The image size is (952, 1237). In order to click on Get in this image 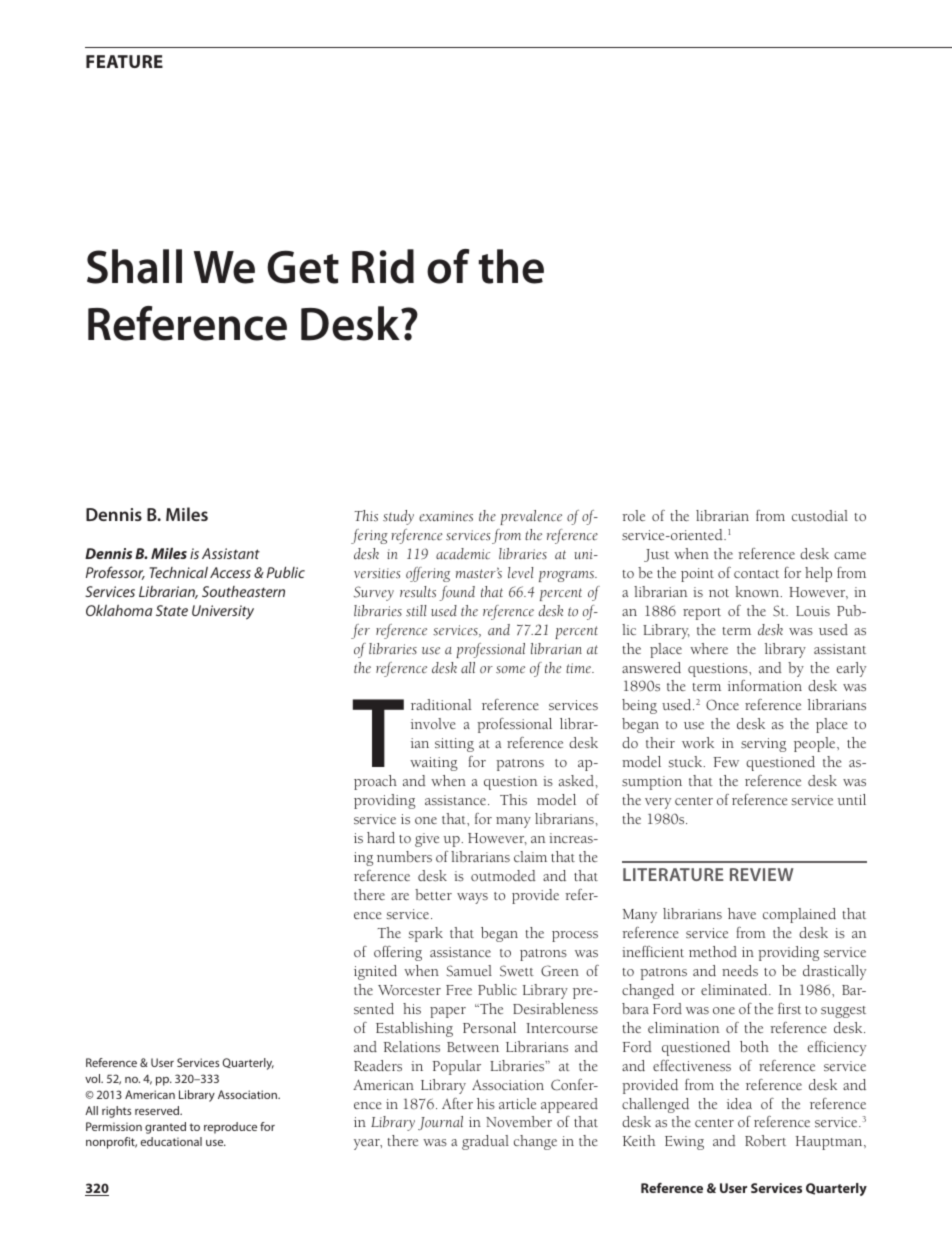, I will do `click(303, 267)`.
